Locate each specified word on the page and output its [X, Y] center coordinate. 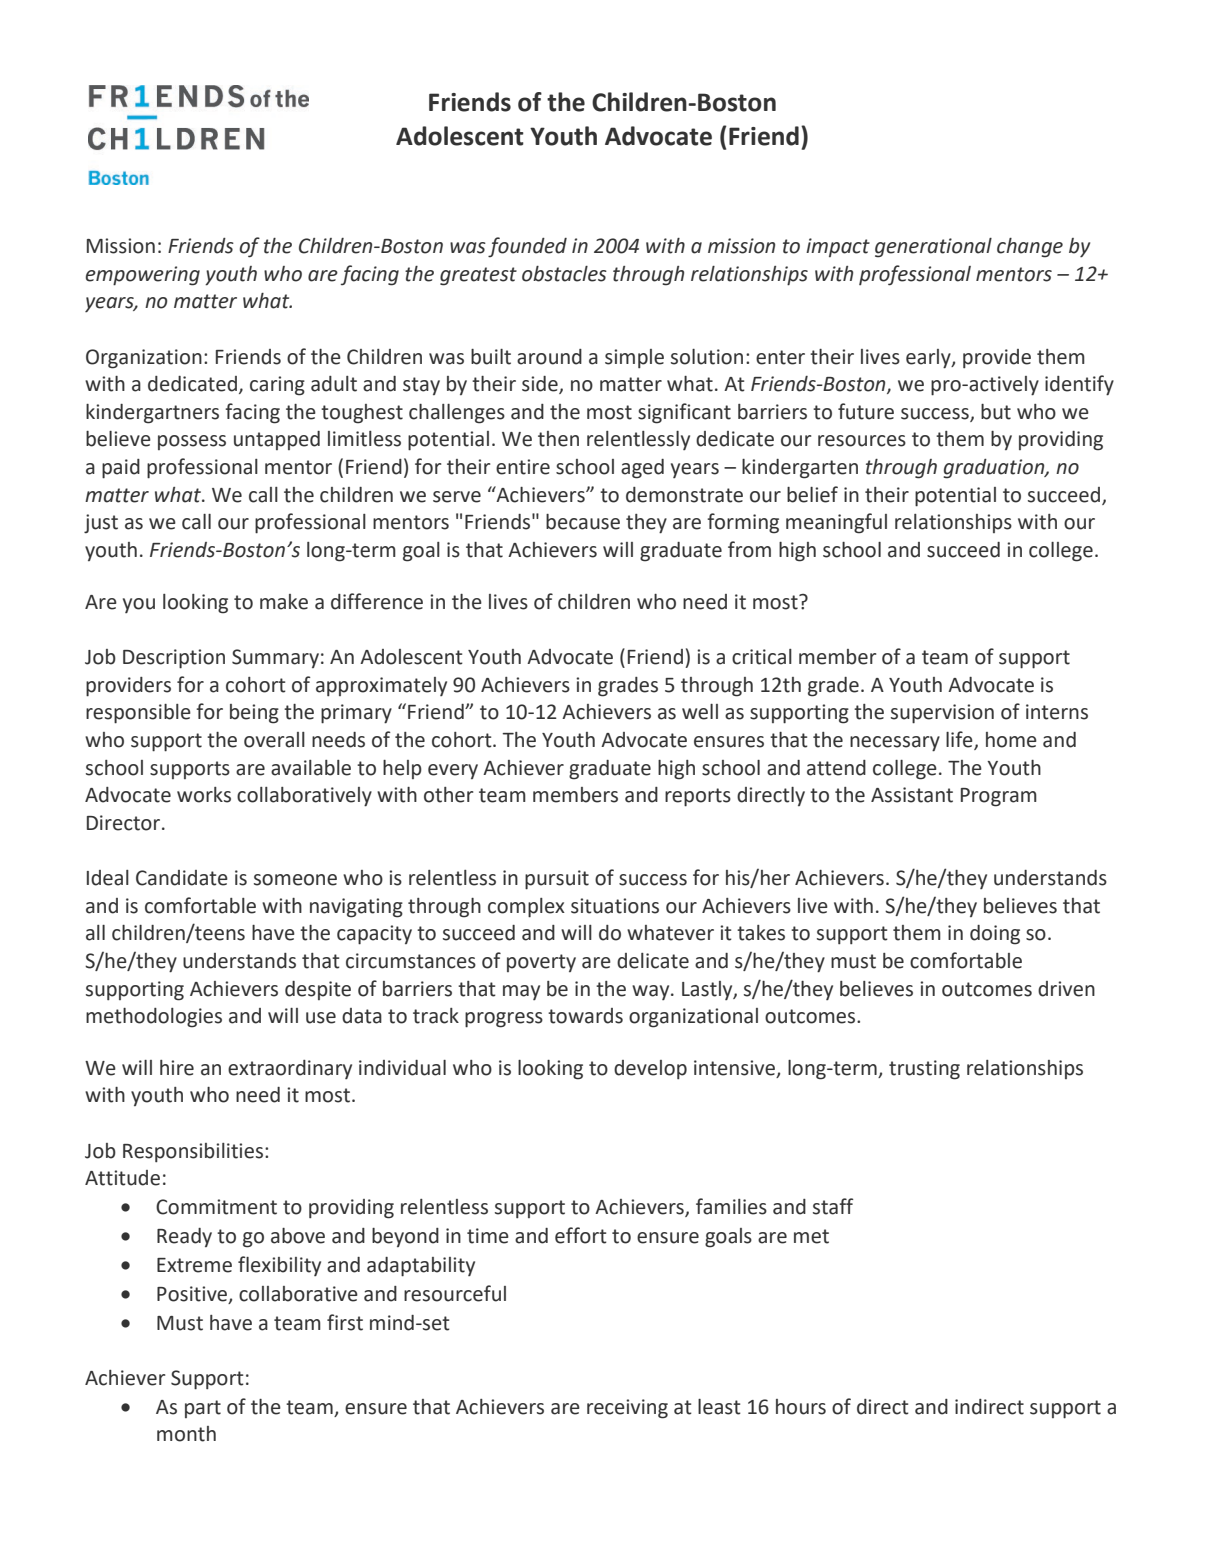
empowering [143, 276]
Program [999, 797]
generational [933, 248]
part [203, 1409]
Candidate [182, 878]
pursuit [557, 880]
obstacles [564, 274]
